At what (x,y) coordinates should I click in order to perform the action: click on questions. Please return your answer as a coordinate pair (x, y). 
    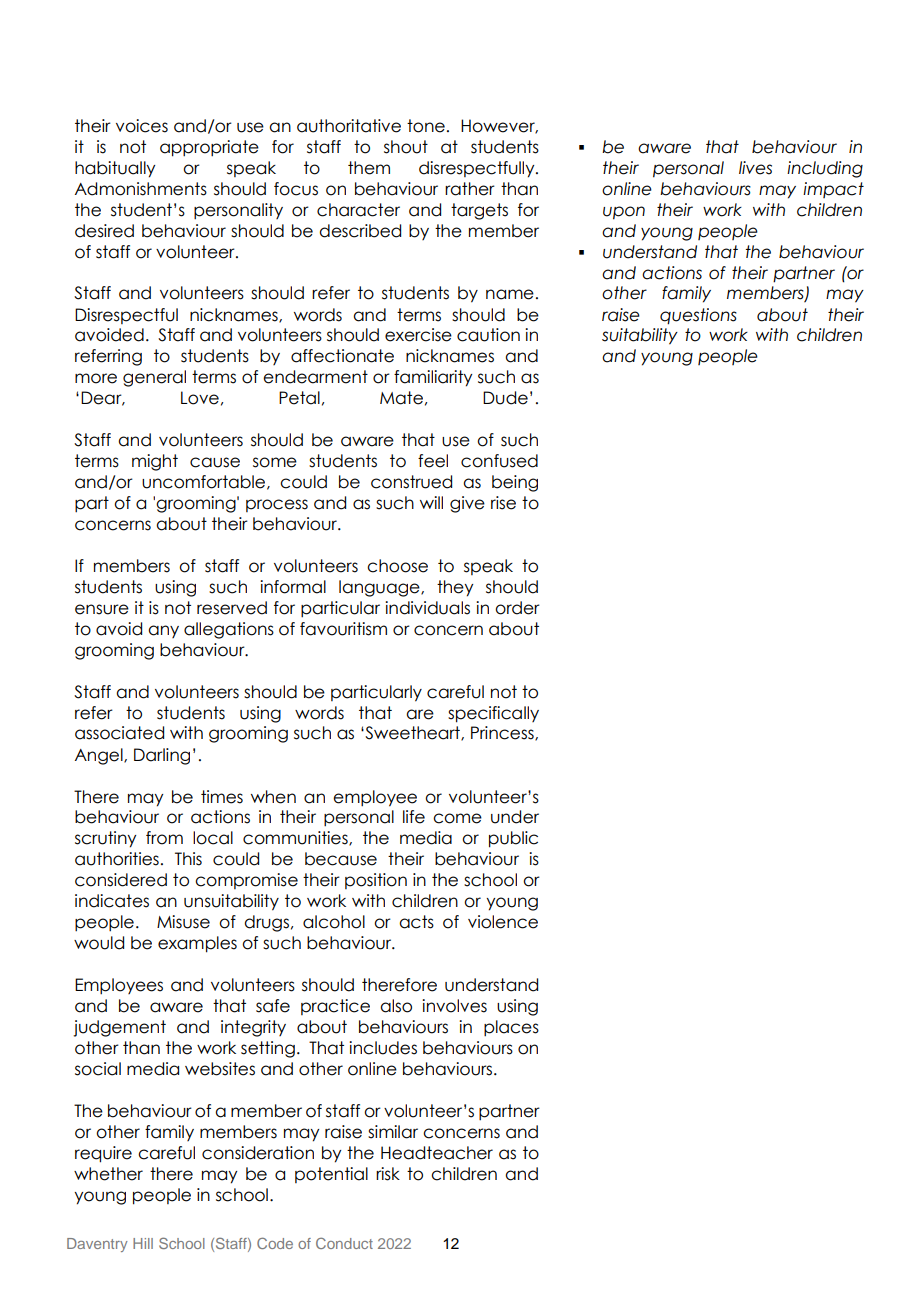
    Looking at the image, I should click on (698, 316).
